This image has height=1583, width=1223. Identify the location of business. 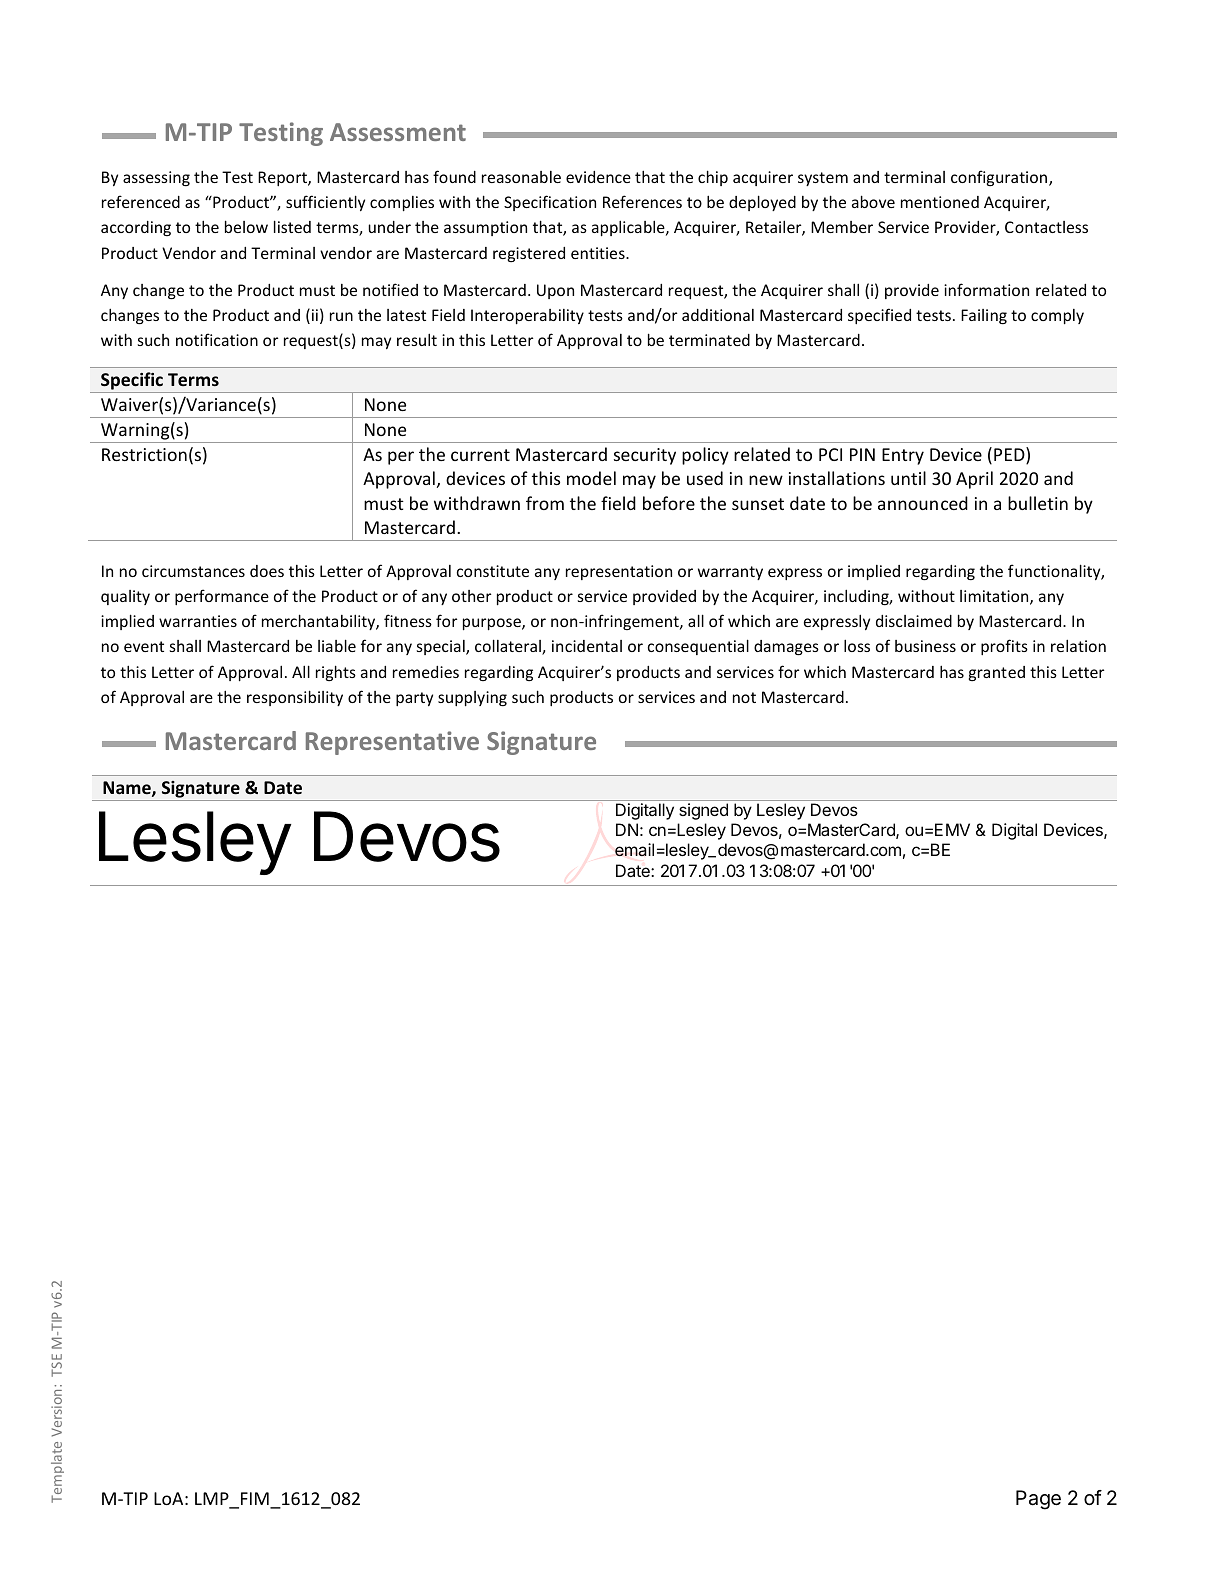
(925, 646).
